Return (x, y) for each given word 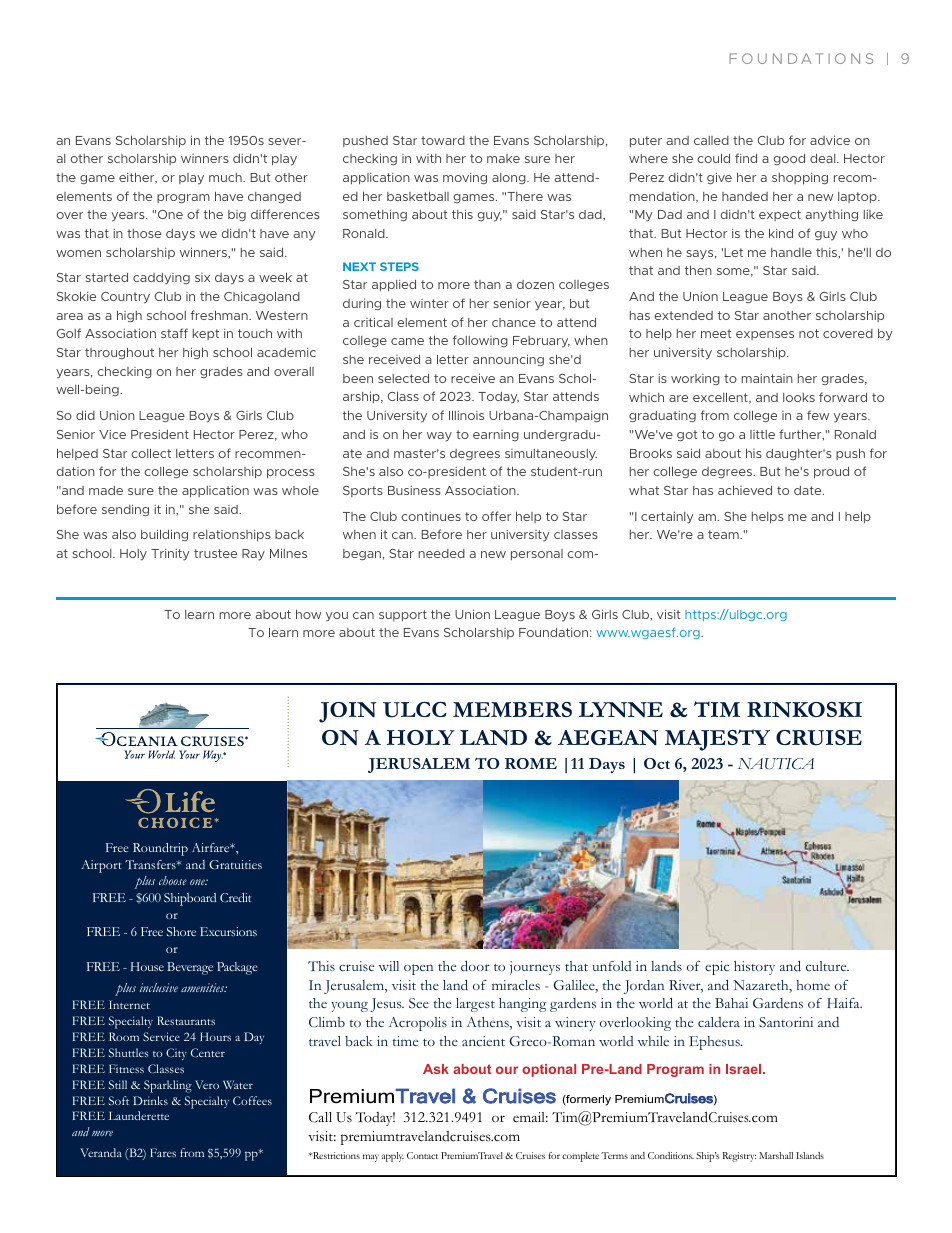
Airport (101, 866)
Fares (163, 1152)
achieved (745, 490)
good (789, 159)
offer (496, 516)
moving (465, 178)
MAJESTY (717, 740)
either (138, 178)
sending (125, 510)
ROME (531, 763)
